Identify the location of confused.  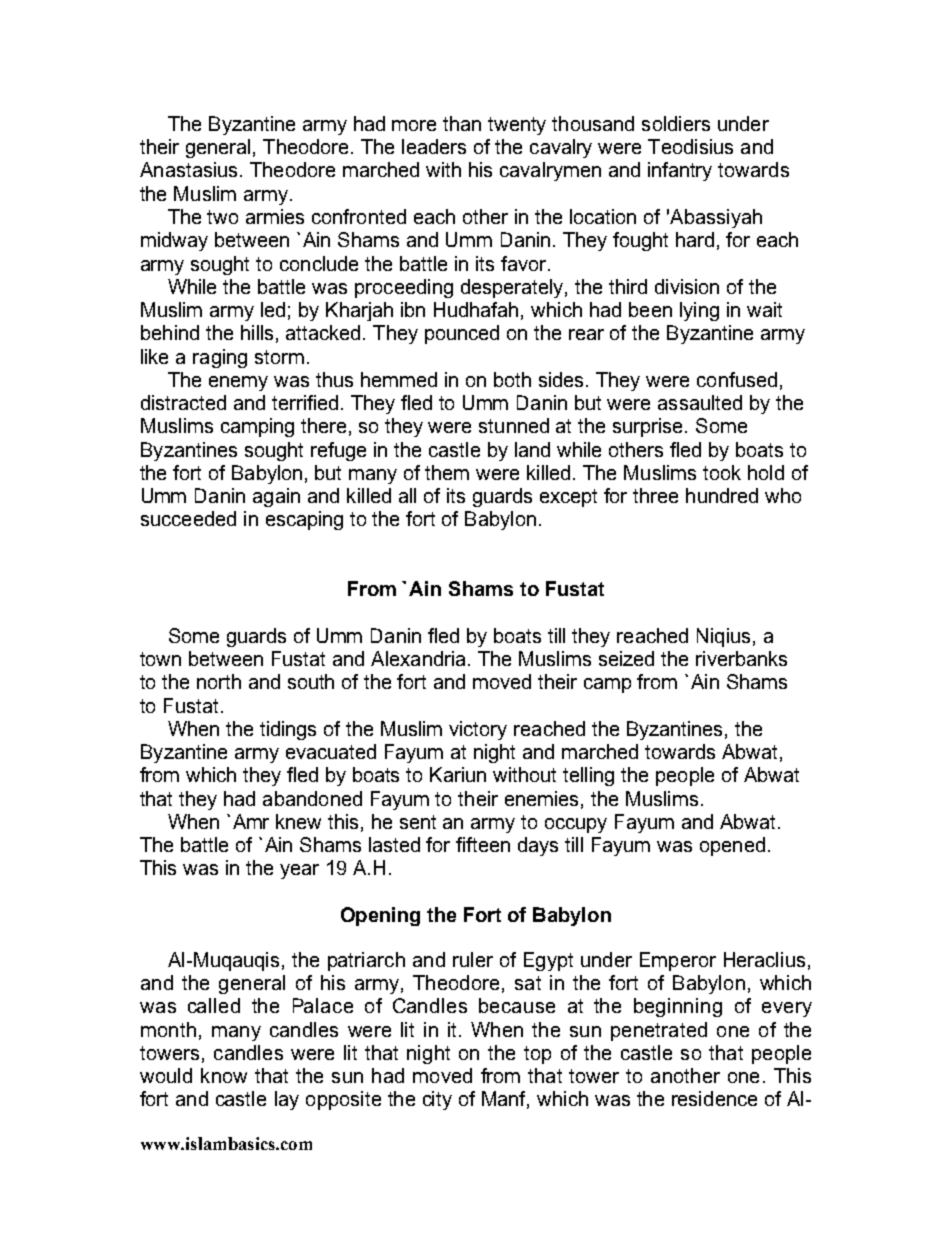
(737, 379).
